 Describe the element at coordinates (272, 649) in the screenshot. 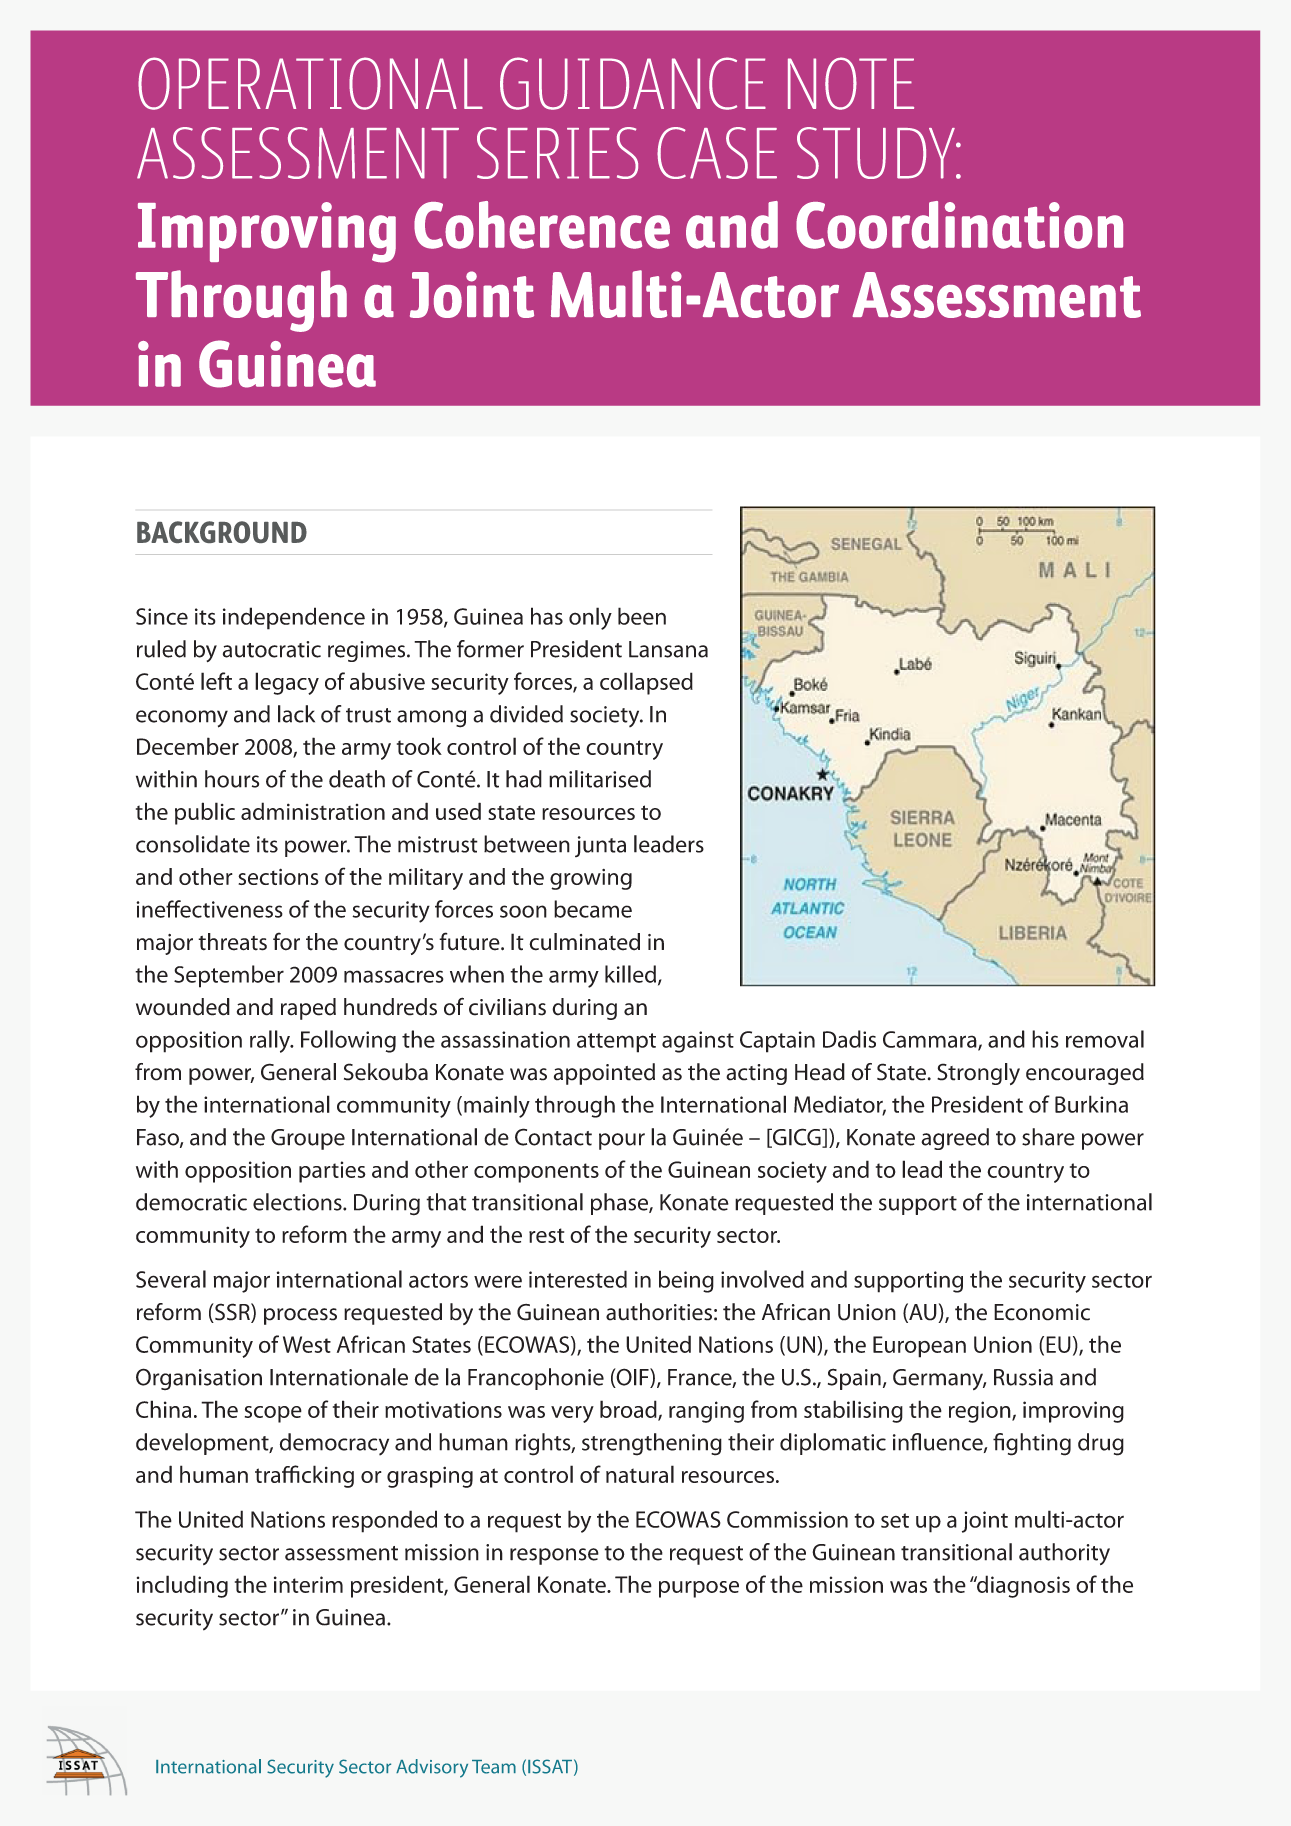

I see `autocratic` at that location.
